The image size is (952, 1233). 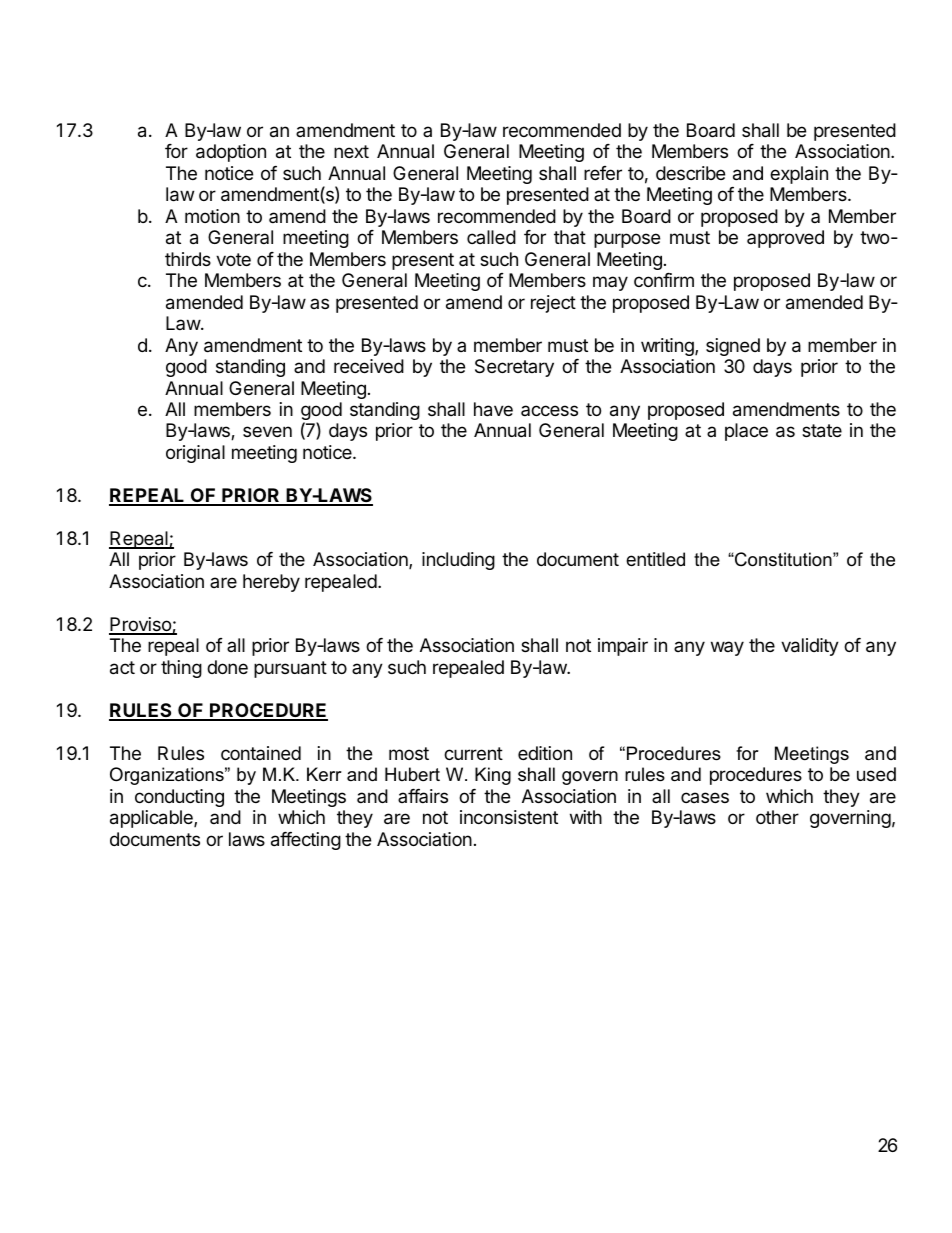 I want to click on including, so click(x=458, y=561).
